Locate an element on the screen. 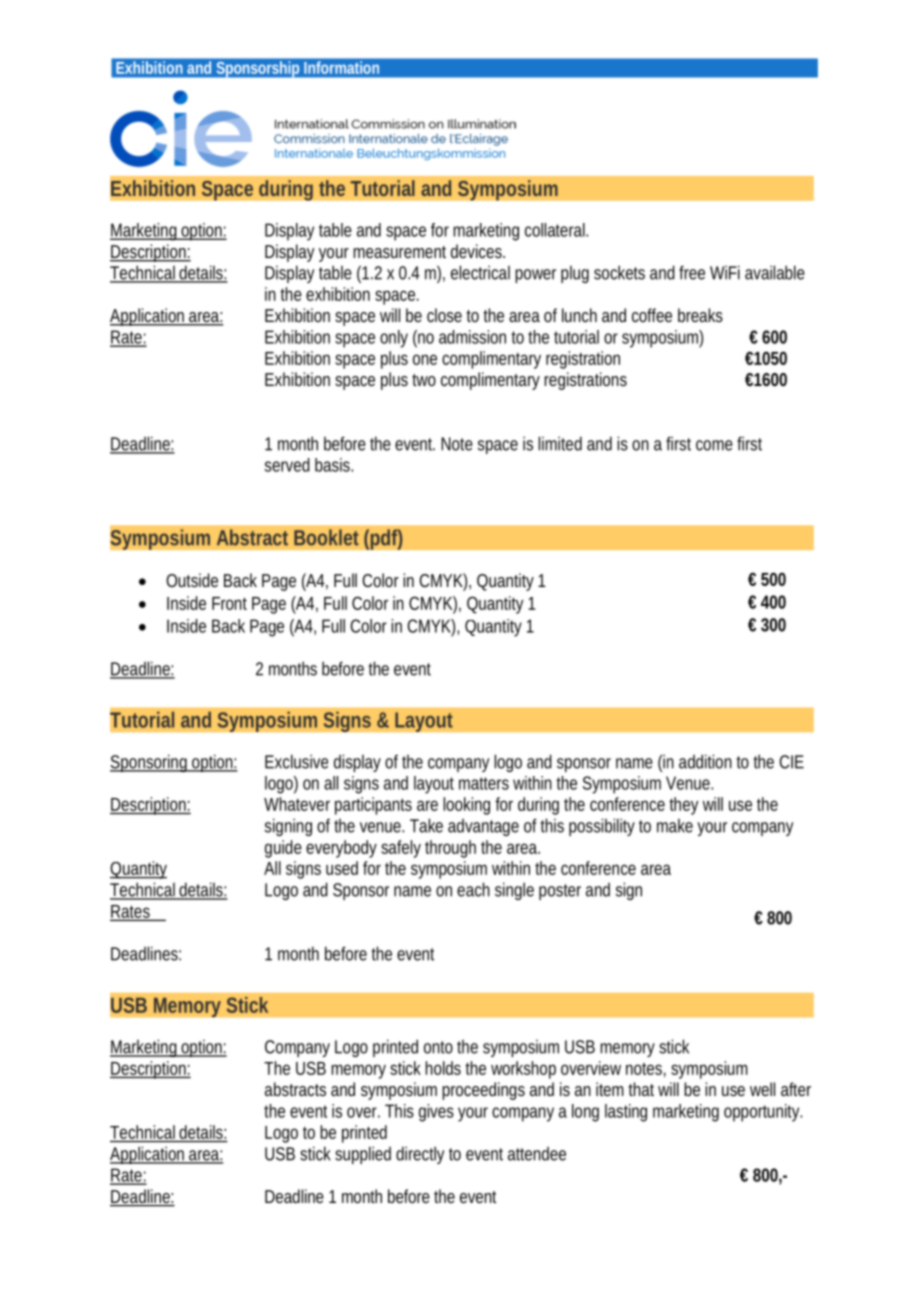  attendee is located at coordinates (537, 1154).
